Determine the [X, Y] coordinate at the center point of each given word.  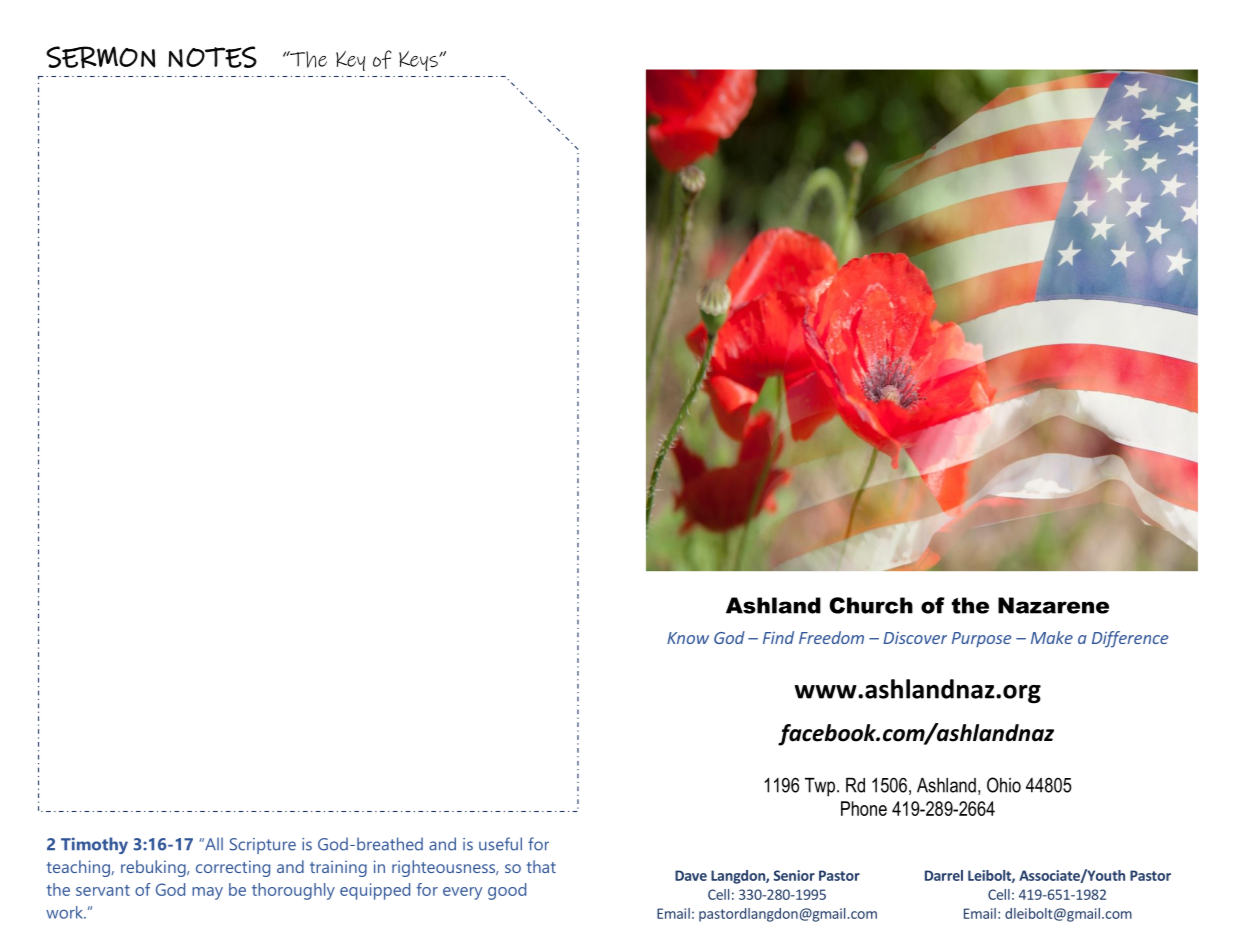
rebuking [154, 868]
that [541, 866]
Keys [419, 61]
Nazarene [1053, 605]
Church [871, 605]
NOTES [212, 57]
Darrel [944, 875]
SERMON [101, 57]
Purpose [981, 640]
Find [778, 637]
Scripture [263, 846]
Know [688, 638]
